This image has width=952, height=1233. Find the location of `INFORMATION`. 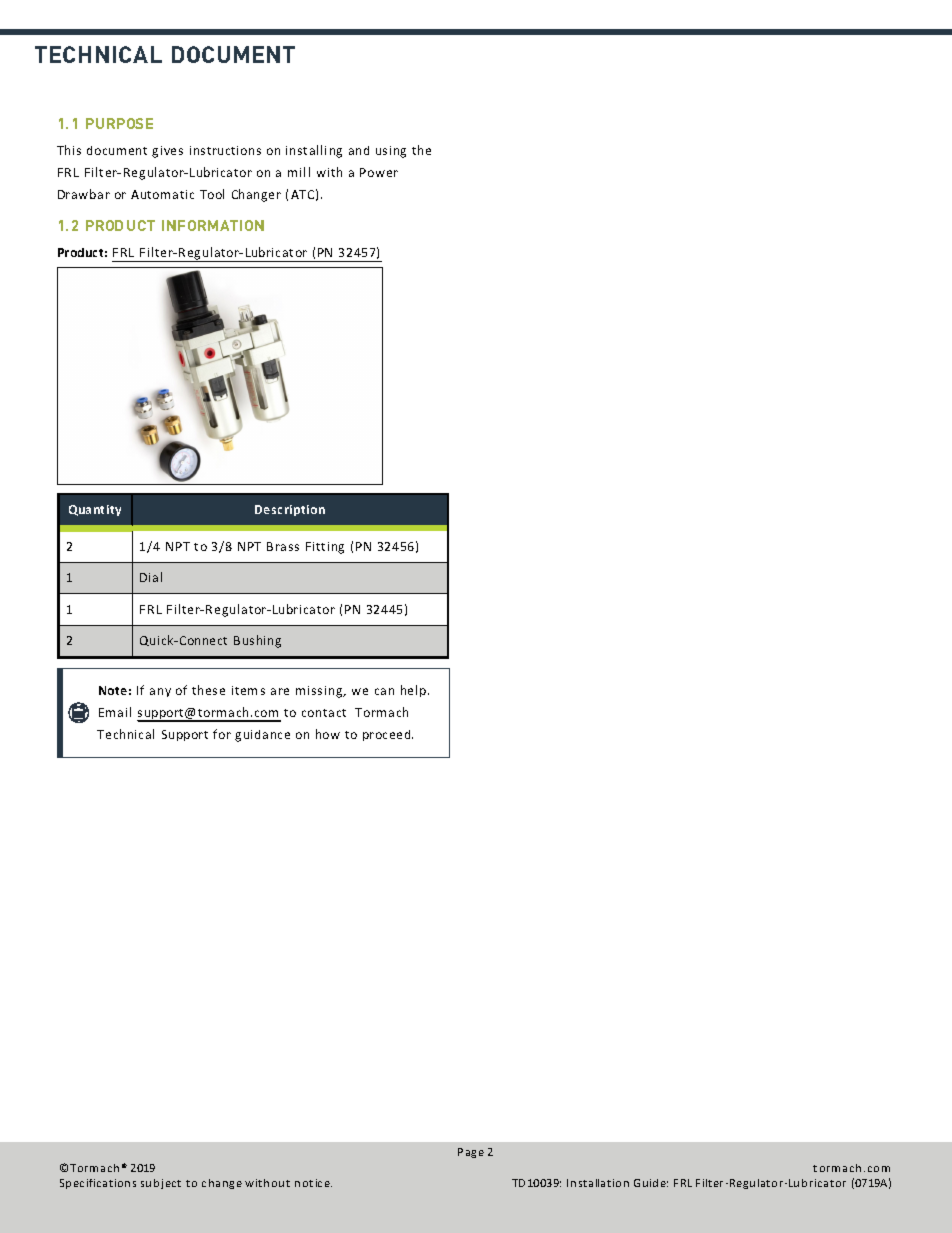

INFORMATION is located at coordinates (213, 225).
